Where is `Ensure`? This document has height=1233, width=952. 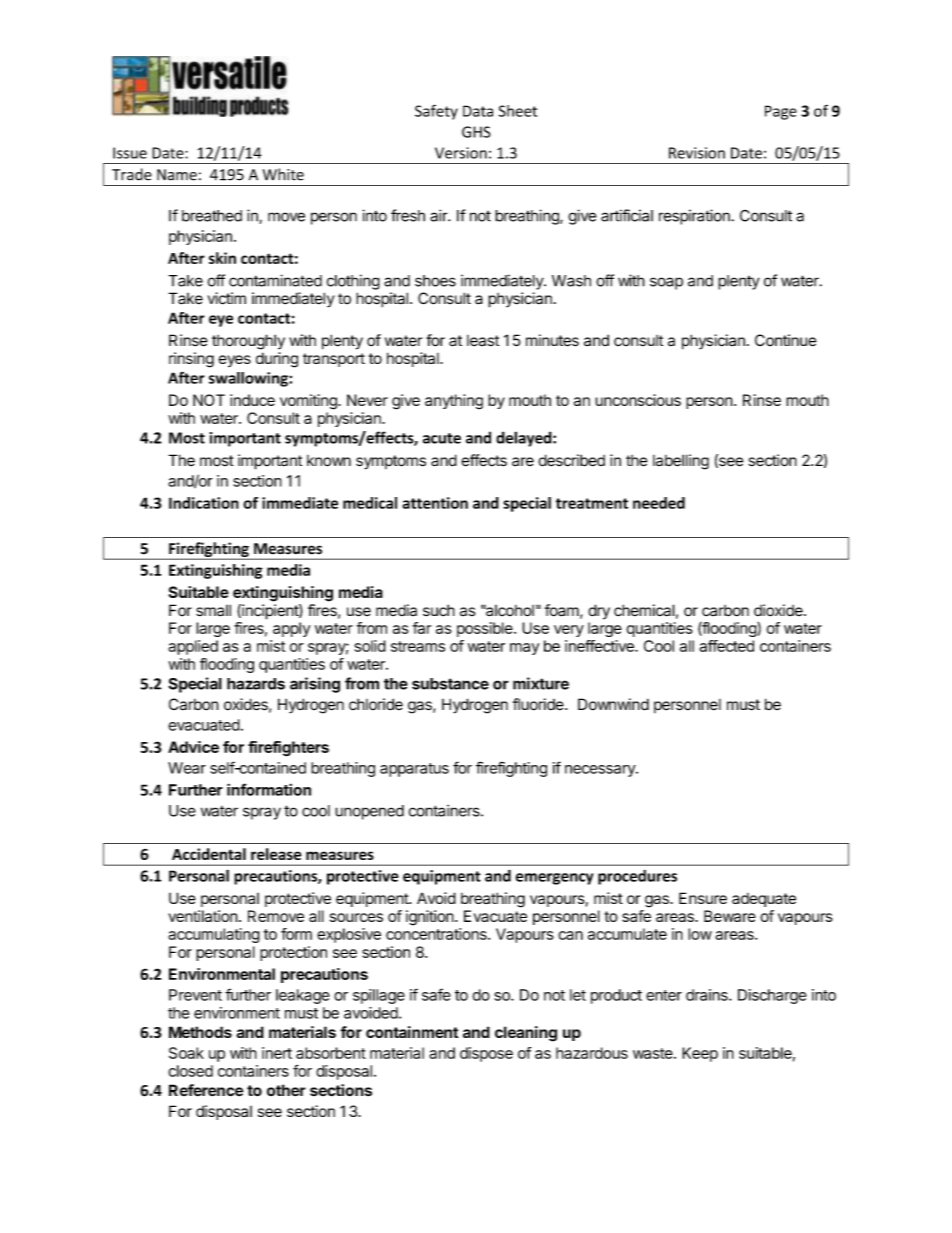 Ensure is located at coordinates (703, 898).
